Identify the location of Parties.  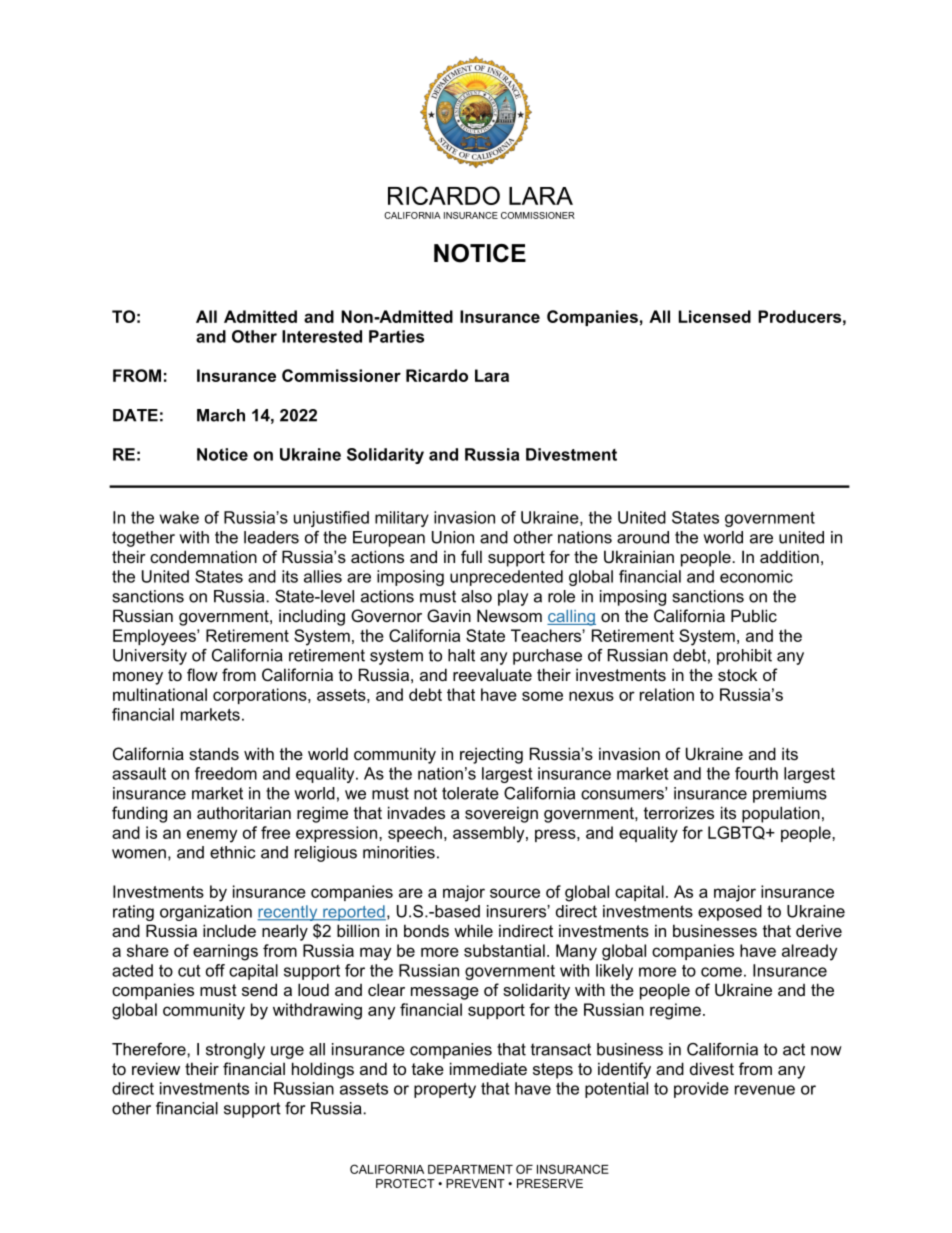
(396, 336).
